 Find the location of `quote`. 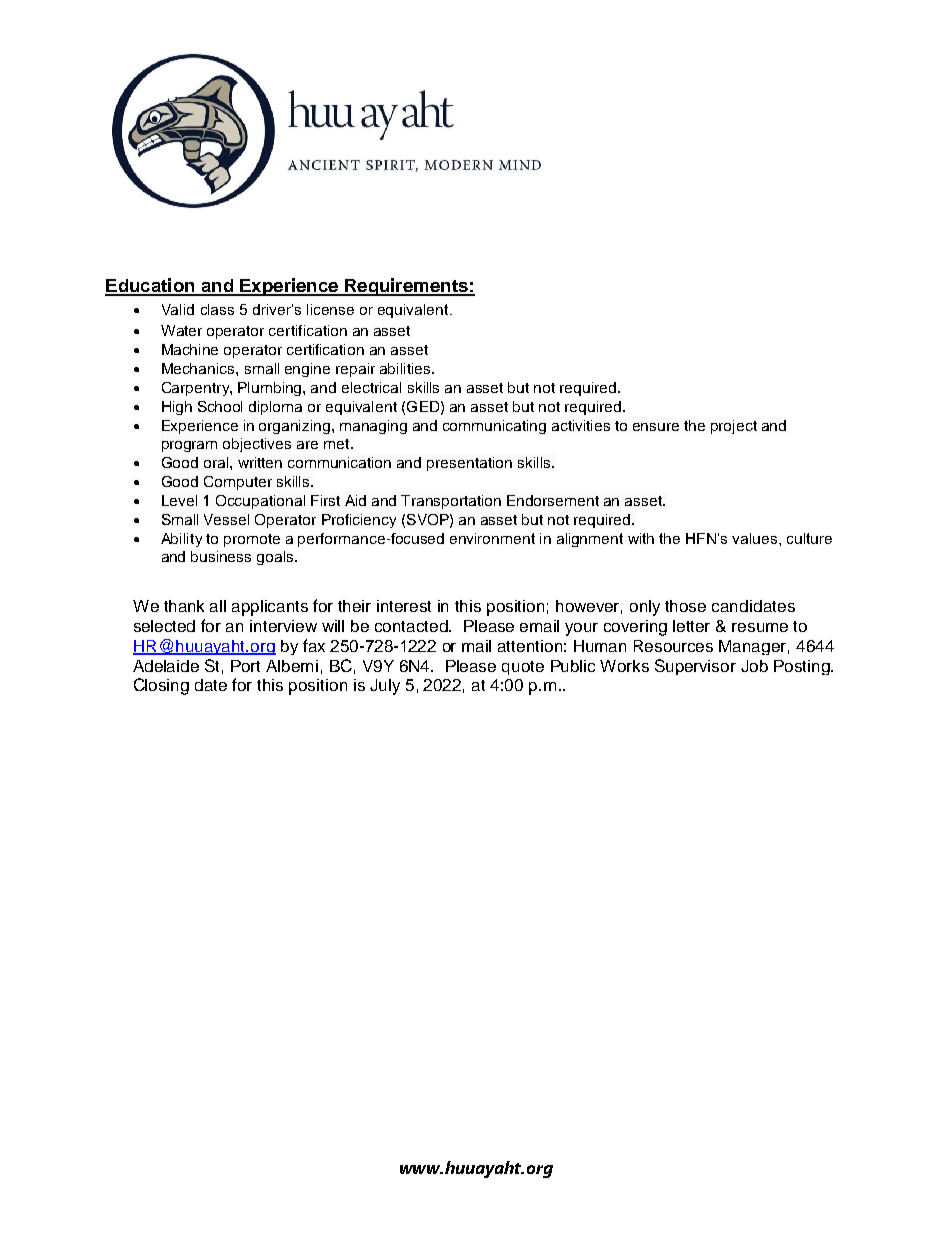

quote is located at coordinates (523, 668).
